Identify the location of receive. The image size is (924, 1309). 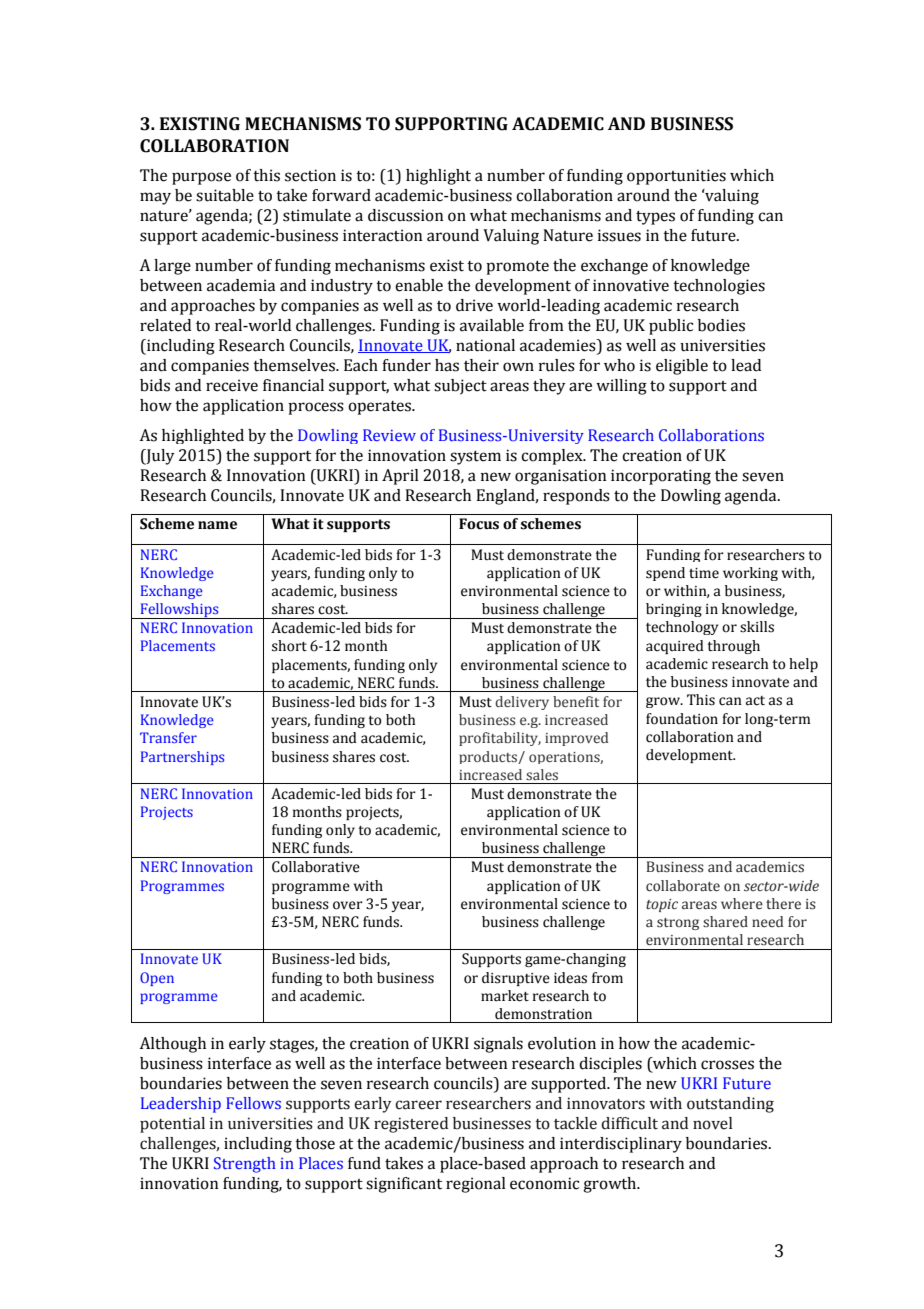
(232, 385).
